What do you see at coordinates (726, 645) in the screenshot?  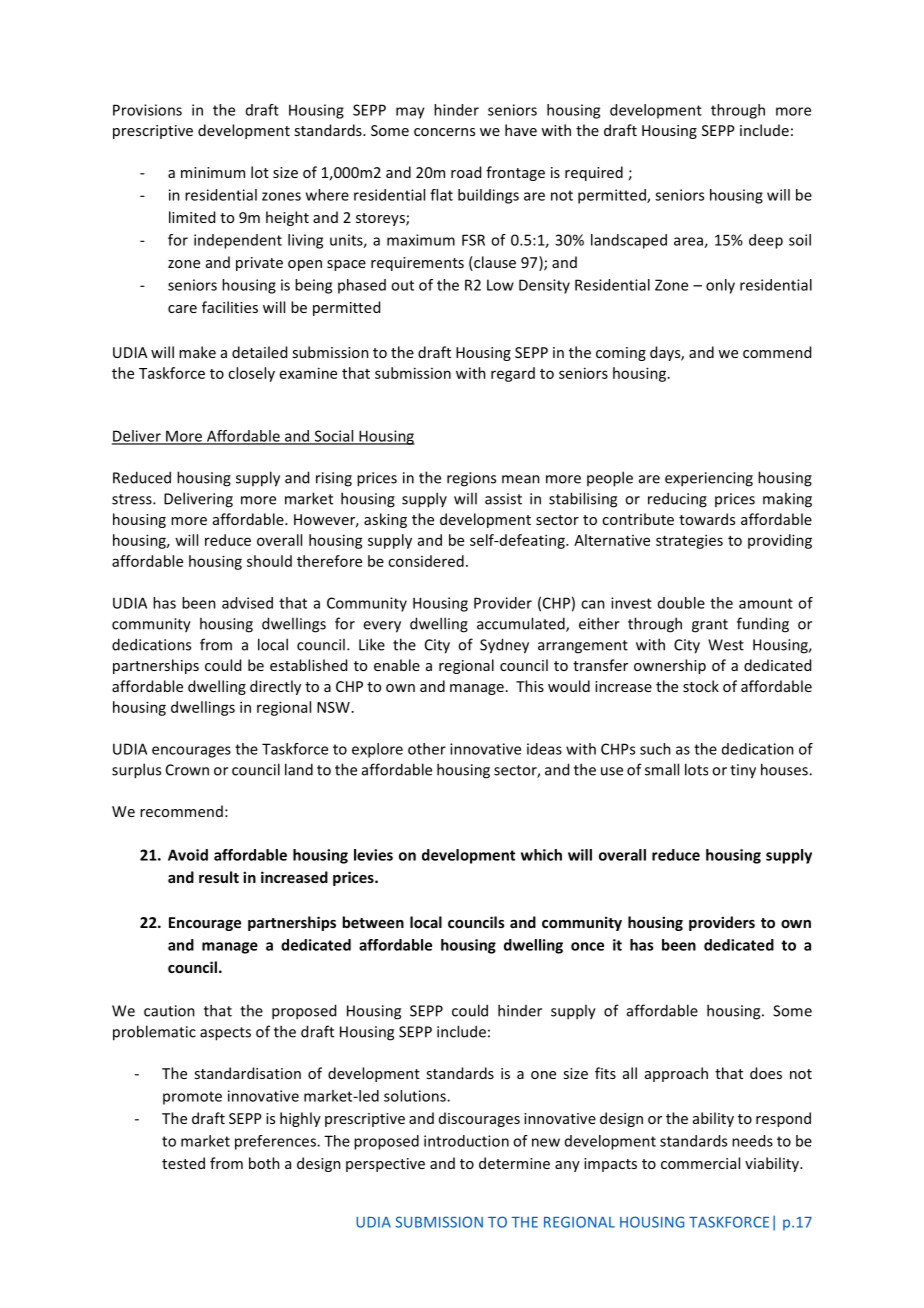 I see `West` at bounding box center [726, 645].
